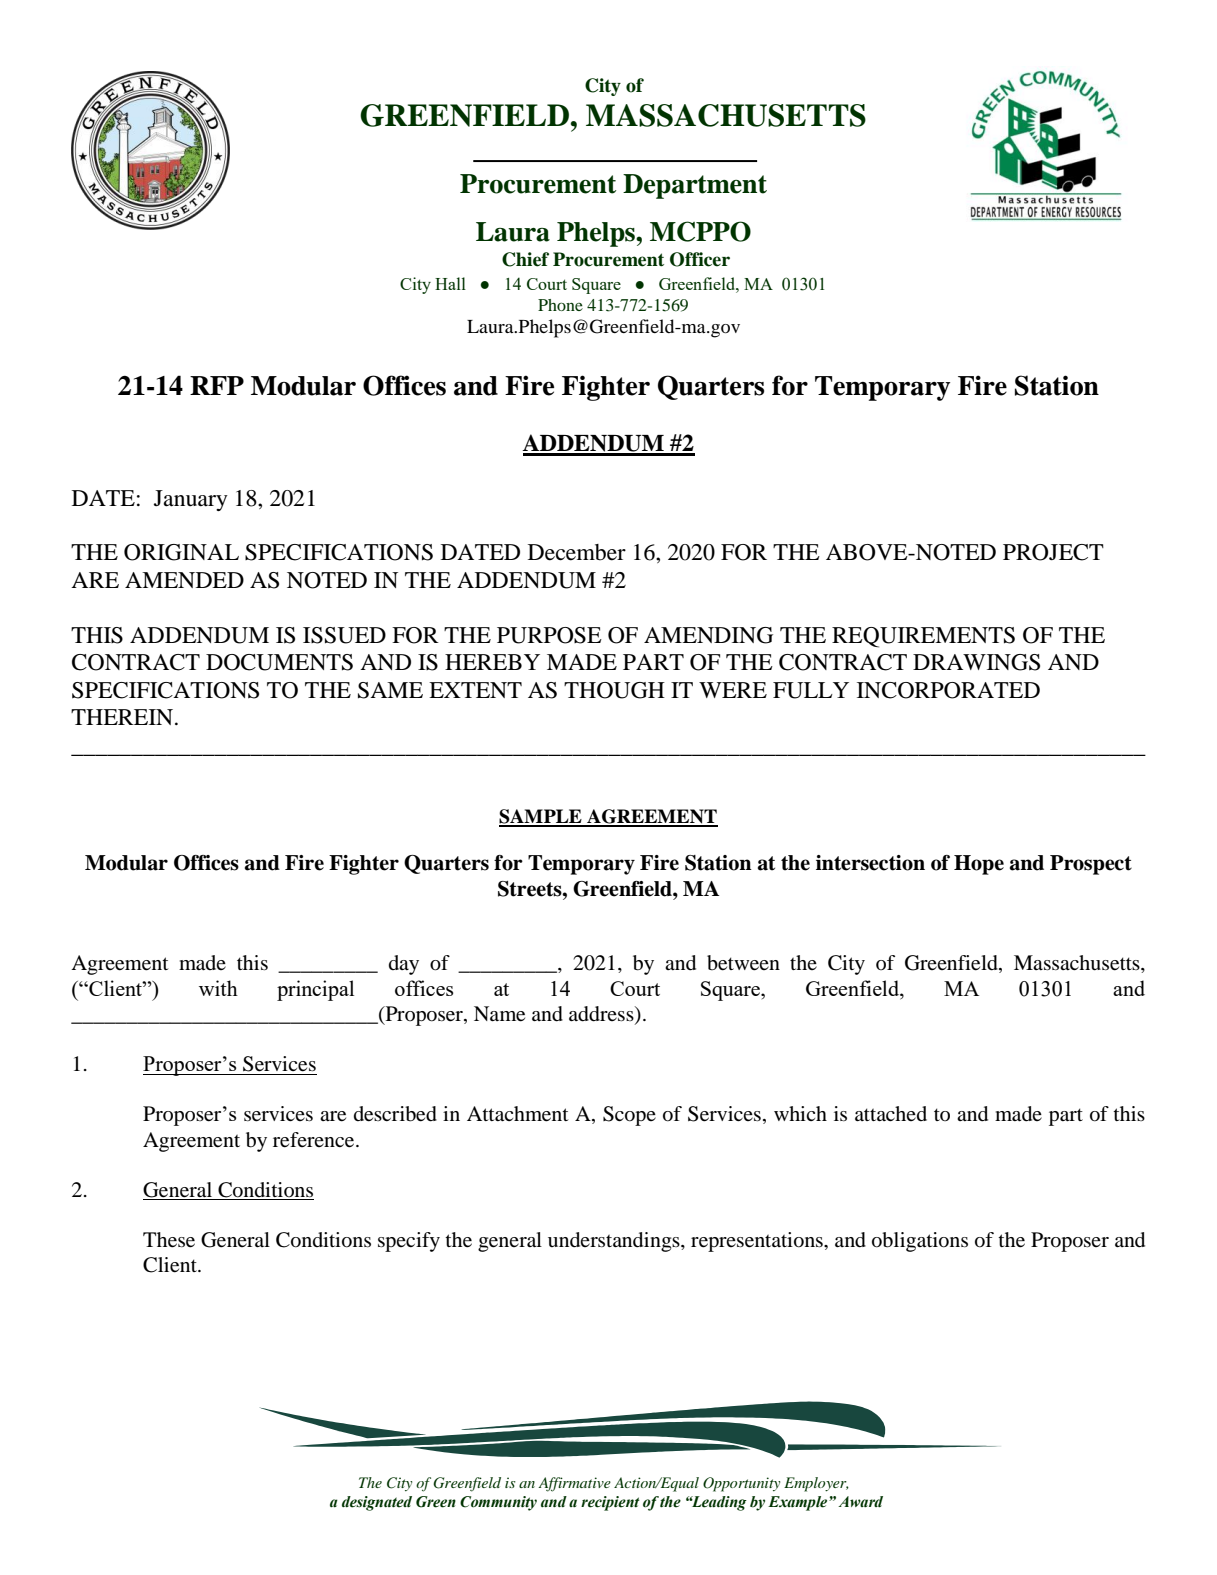 Image resolution: width=1217 pixels, height=1575 pixels. What do you see at coordinates (700, 259) in the document?
I see `Officer` at bounding box center [700, 259].
